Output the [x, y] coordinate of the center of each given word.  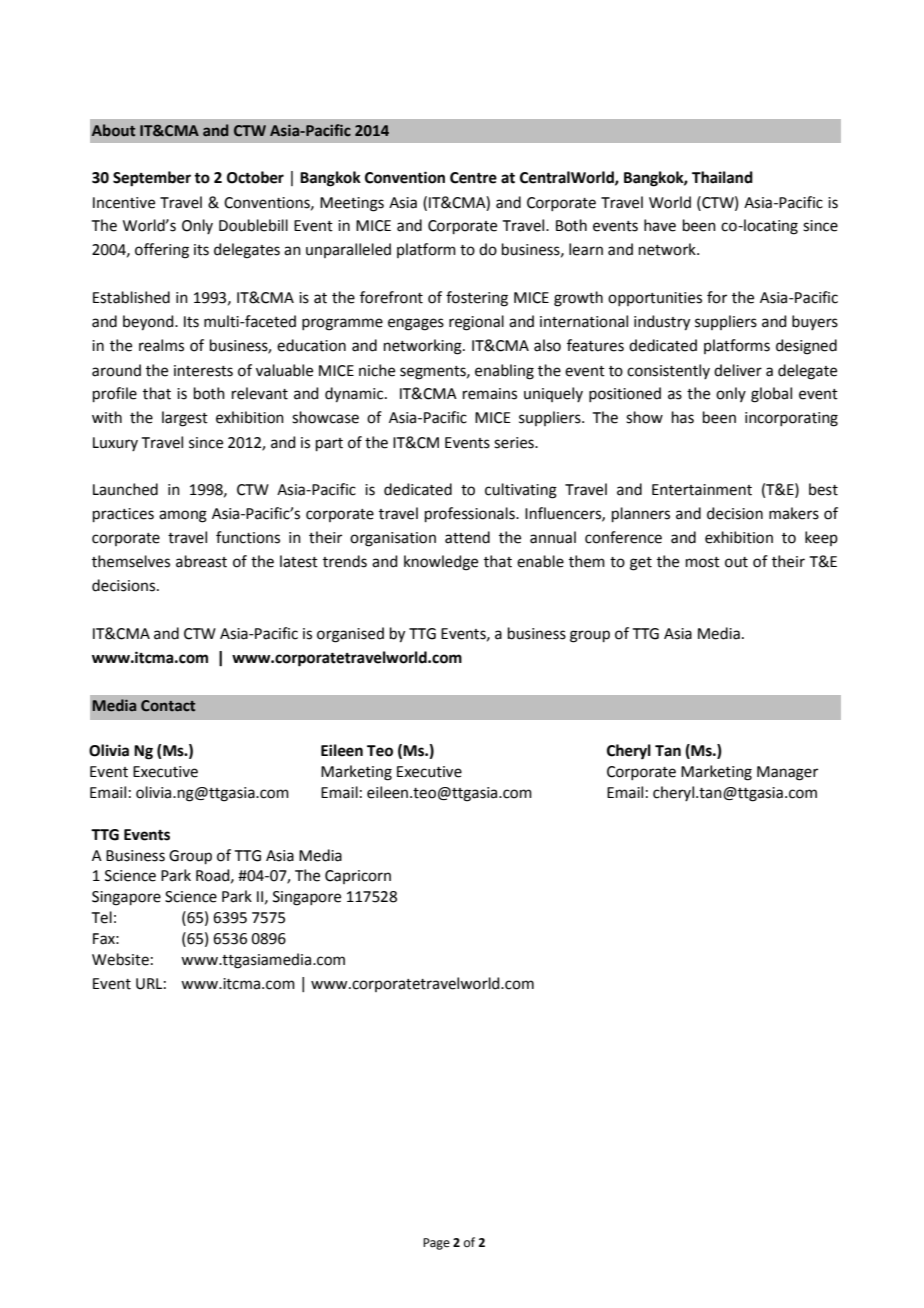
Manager [787, 773]
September [152, 179]
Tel [102, 917]
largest [185, 419]
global [771, 395]
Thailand [722, 177]
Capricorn [358, 877]
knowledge [441, 563]
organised [350, 635]
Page [436, 1244]
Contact [168, 706]
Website [120, 959]
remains [490, 394]
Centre [473, 178]
